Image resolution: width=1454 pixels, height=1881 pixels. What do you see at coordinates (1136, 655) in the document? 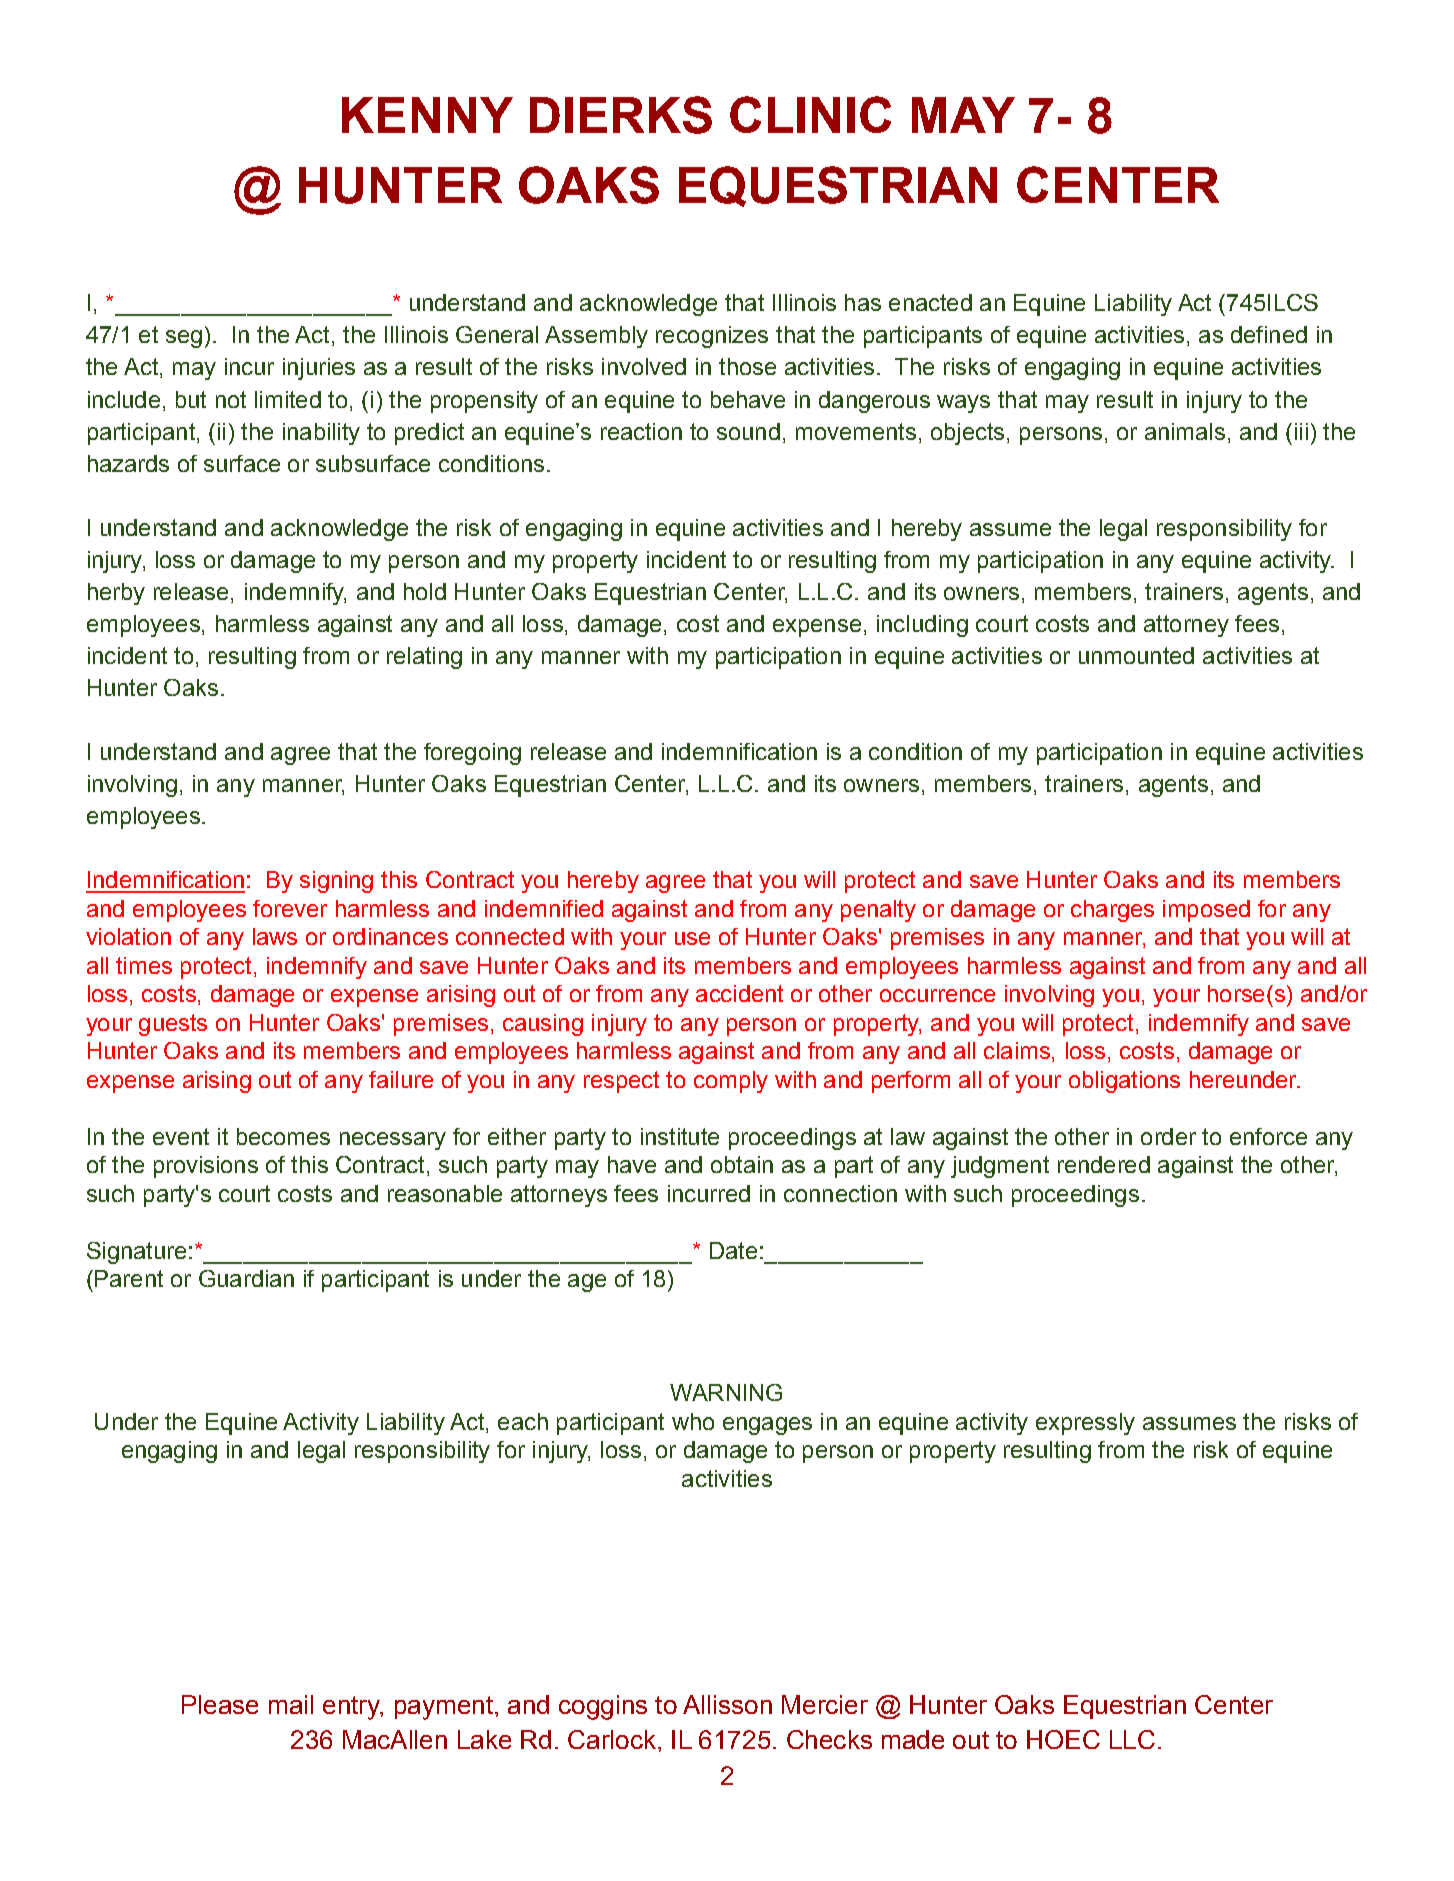
I see `unmounted` at bounding box center [1136, 655].
